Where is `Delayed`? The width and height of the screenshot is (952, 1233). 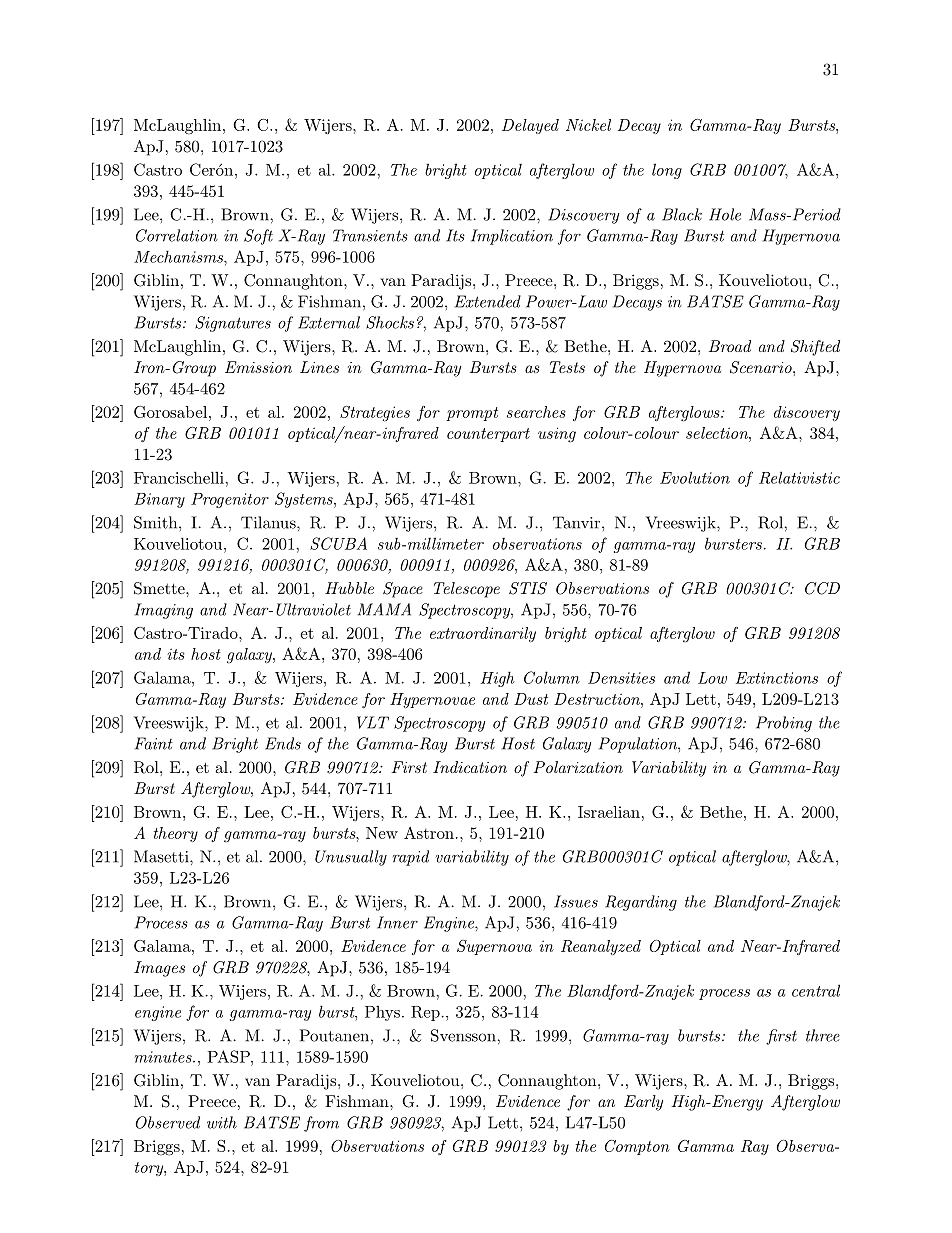
Delayed is located at coordinates (530, 126).
